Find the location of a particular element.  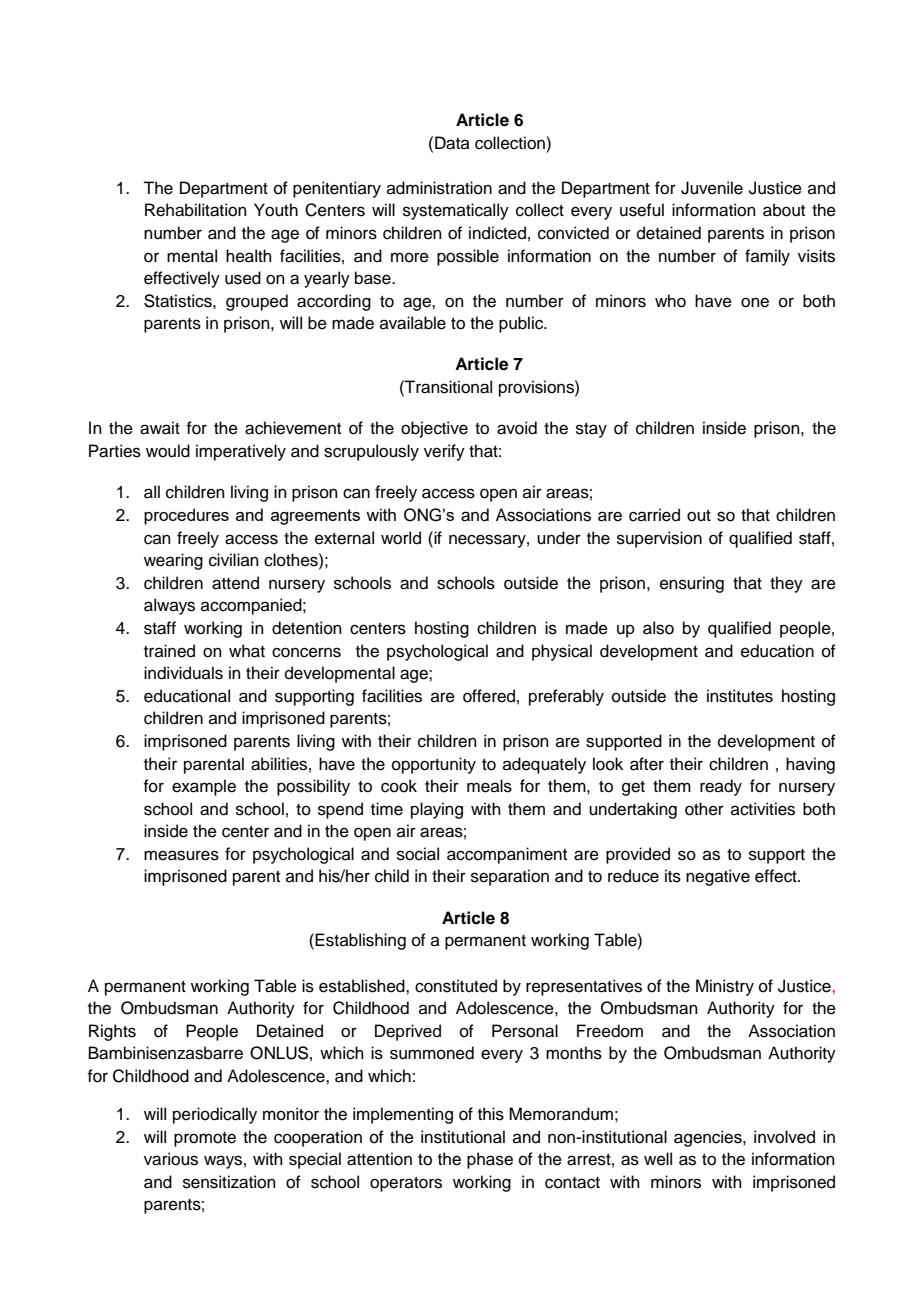

Rights is located at coordinates (112, 1032).
